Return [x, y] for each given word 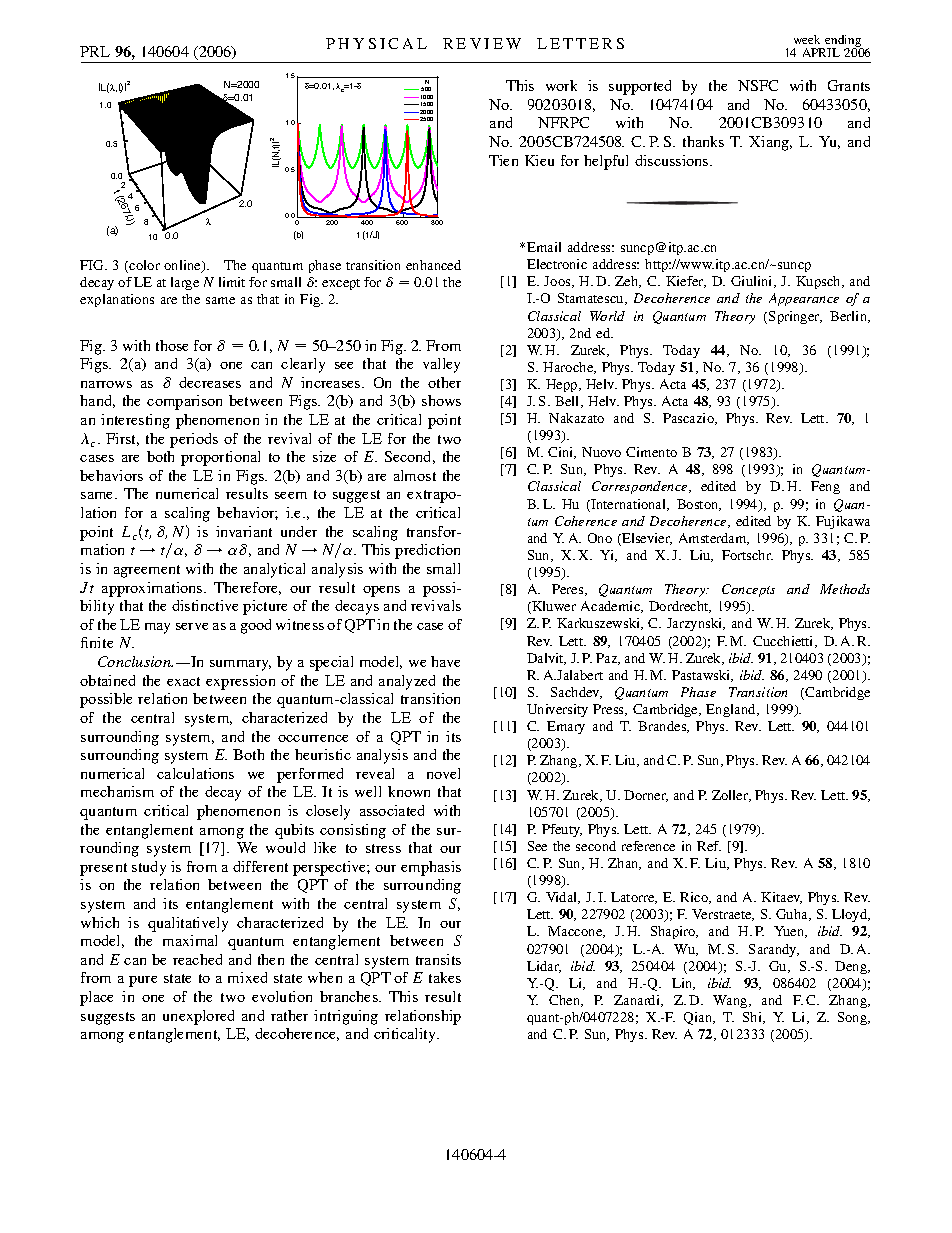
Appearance [804, 299]
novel [443, 773]
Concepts [748, 590]
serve [192, 626]
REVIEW [482, 43]
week [807, 39]
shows [441, 400]
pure [143, 981]
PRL [95, 51]
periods [194, 440]
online [183, 266]
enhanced [433, 265]
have [445, 661]
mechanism [117, 791]
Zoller [731, 796]
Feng [825, 487]
